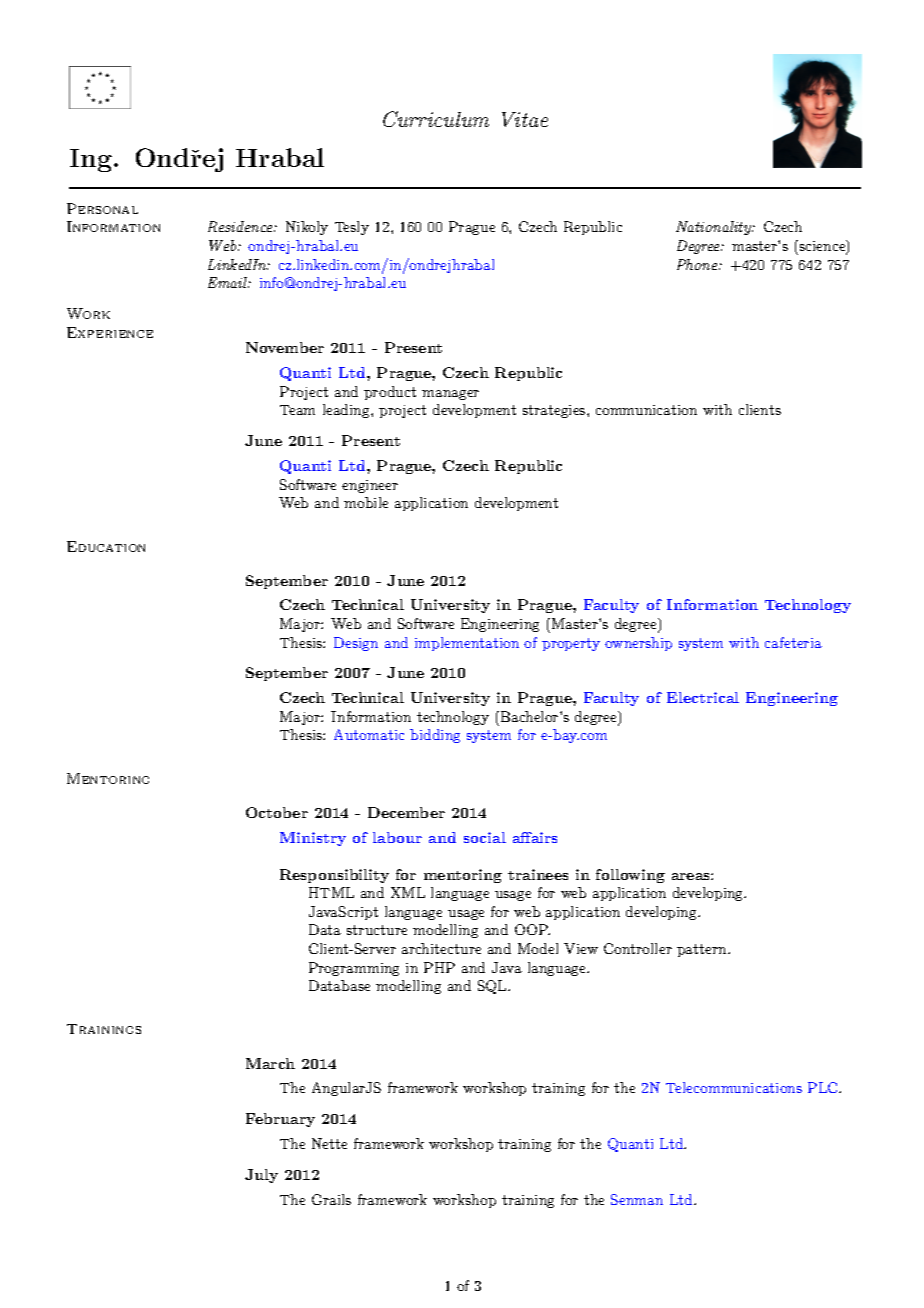 The height and width of the screenshot is (1308, 924). Describe the element at coordinates (525, 119) in the screenshot. I see `Vitae` at that location.
